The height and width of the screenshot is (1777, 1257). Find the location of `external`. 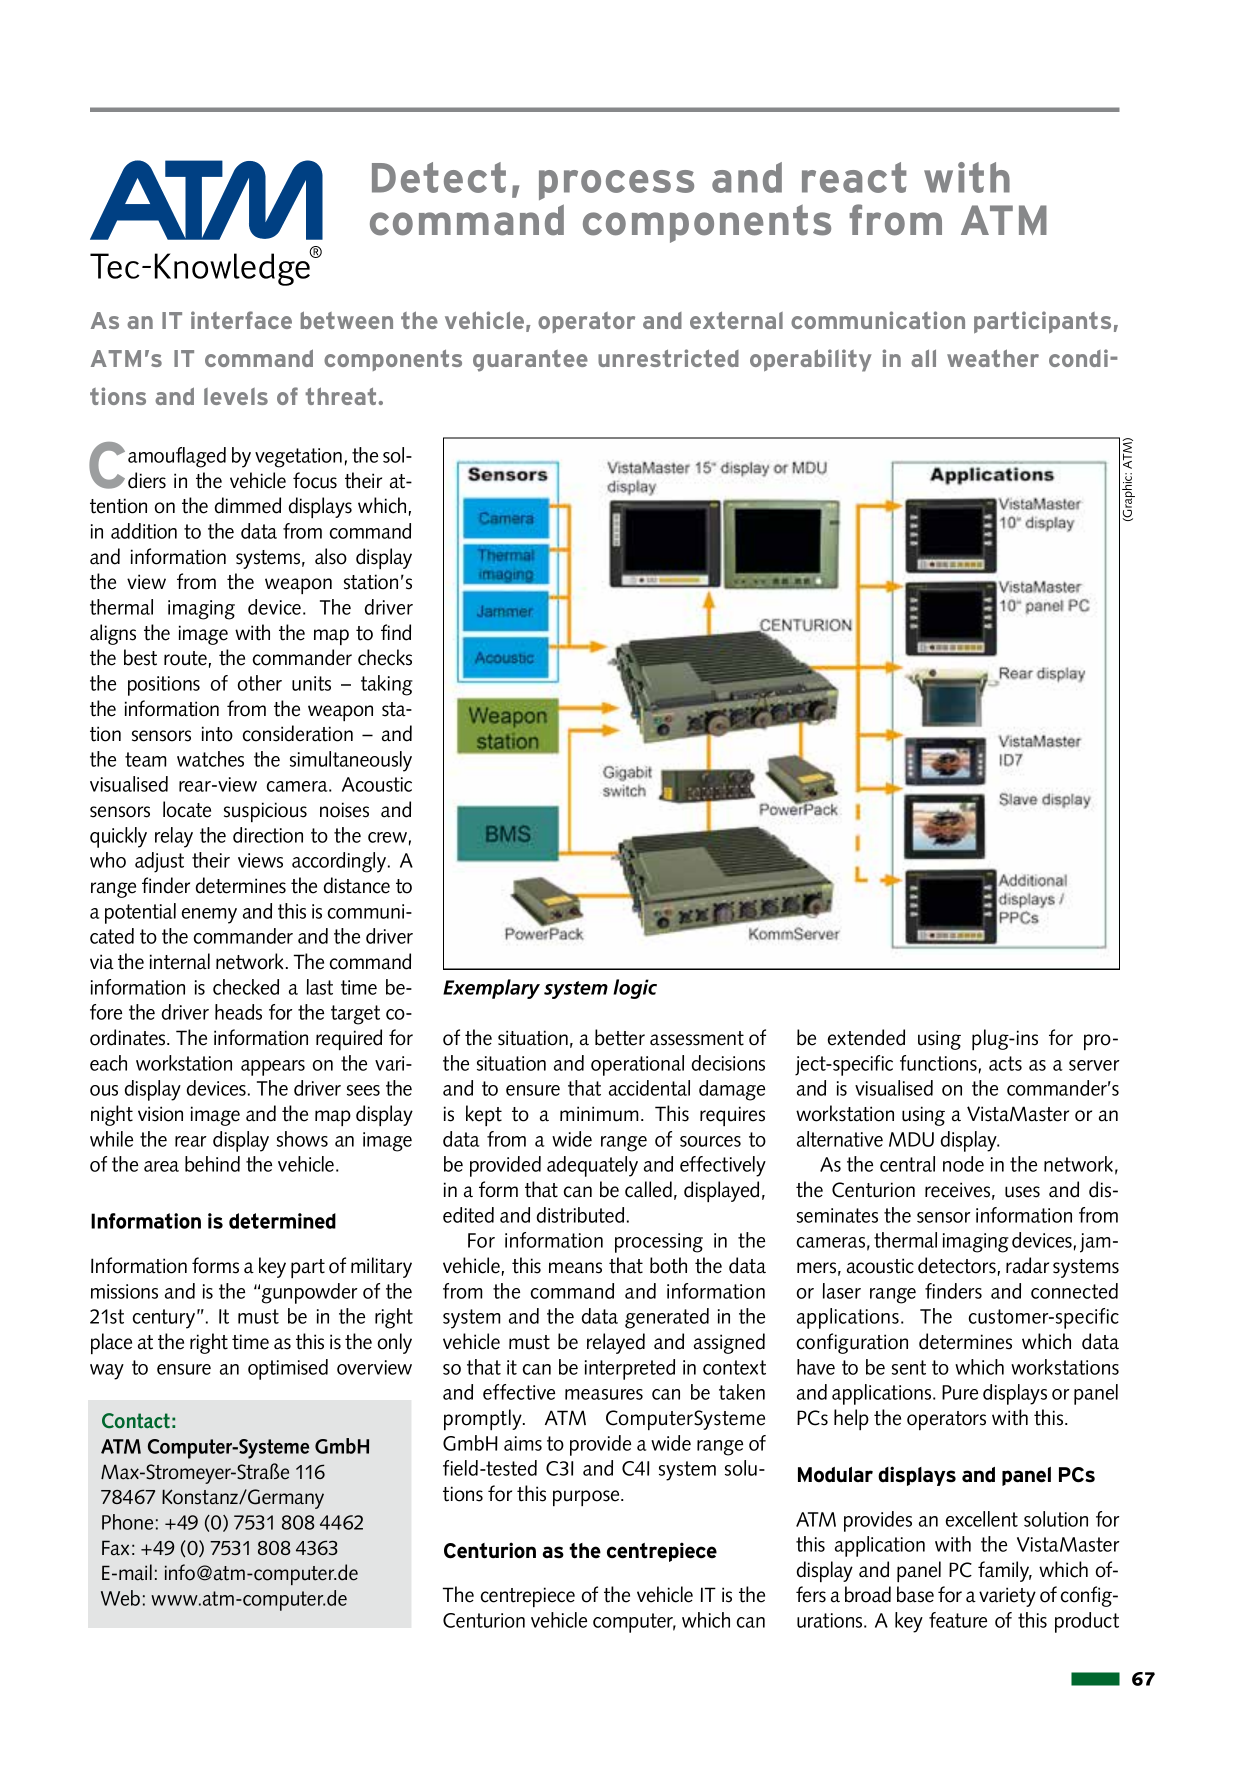

external is located at coordinates (736, 320).
